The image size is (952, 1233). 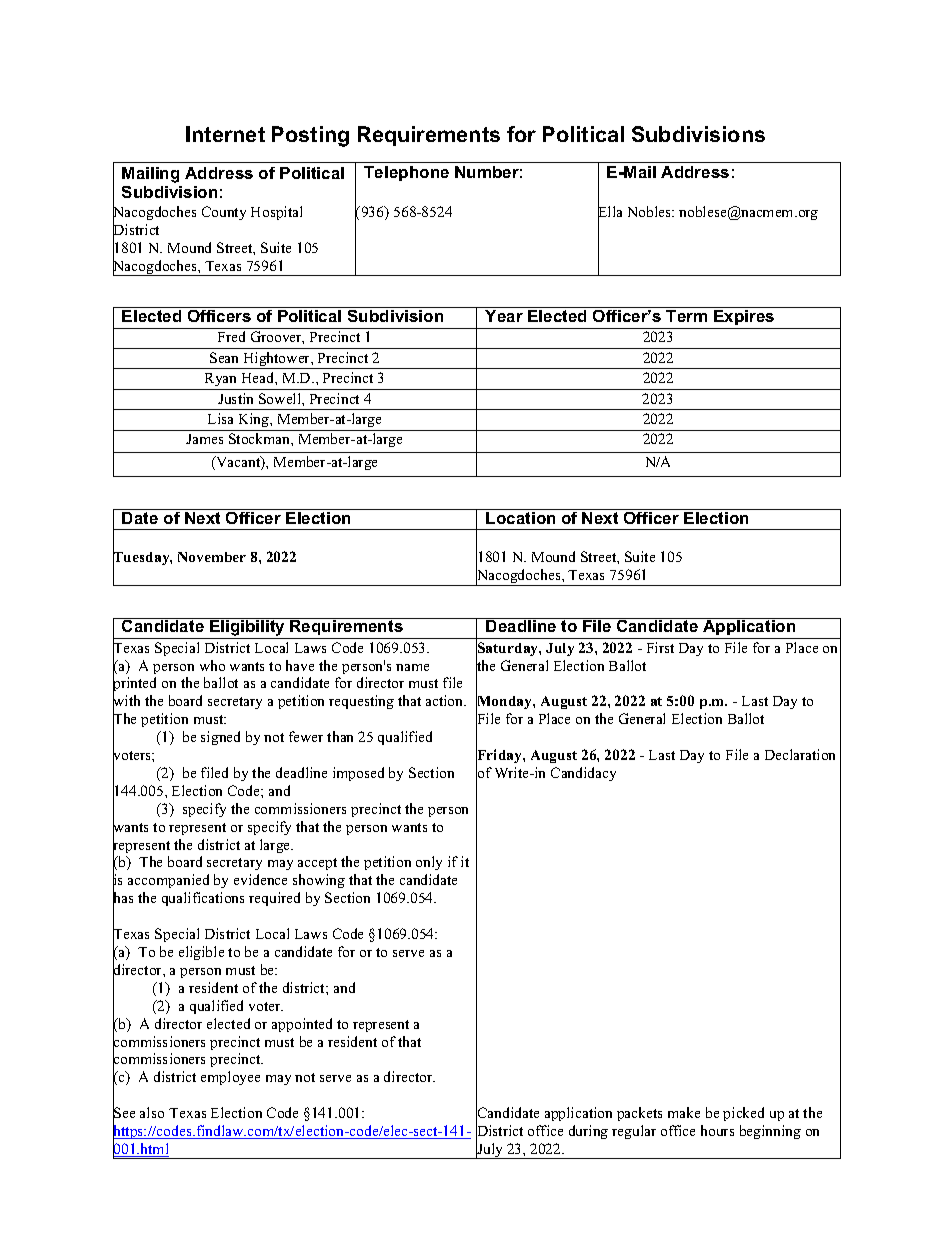 What do you see at coordinates (230, 1078) in the document?
I see `employee` at bounding box center [230, 1078].
